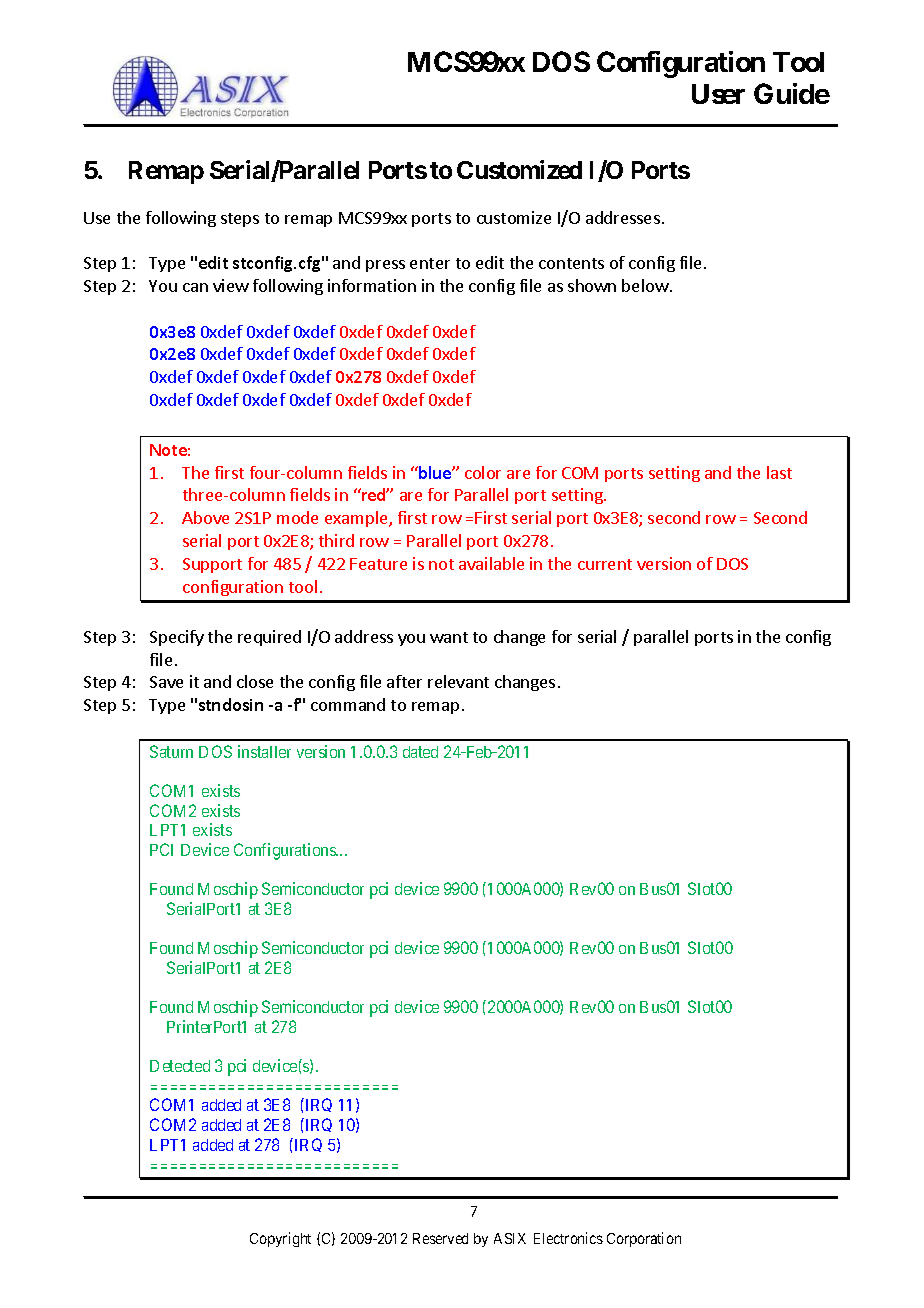 This screenshot has height=1308, width=924. Describe the element at coordinates (231, 285) in the screenshot. I see `view` at that location.
